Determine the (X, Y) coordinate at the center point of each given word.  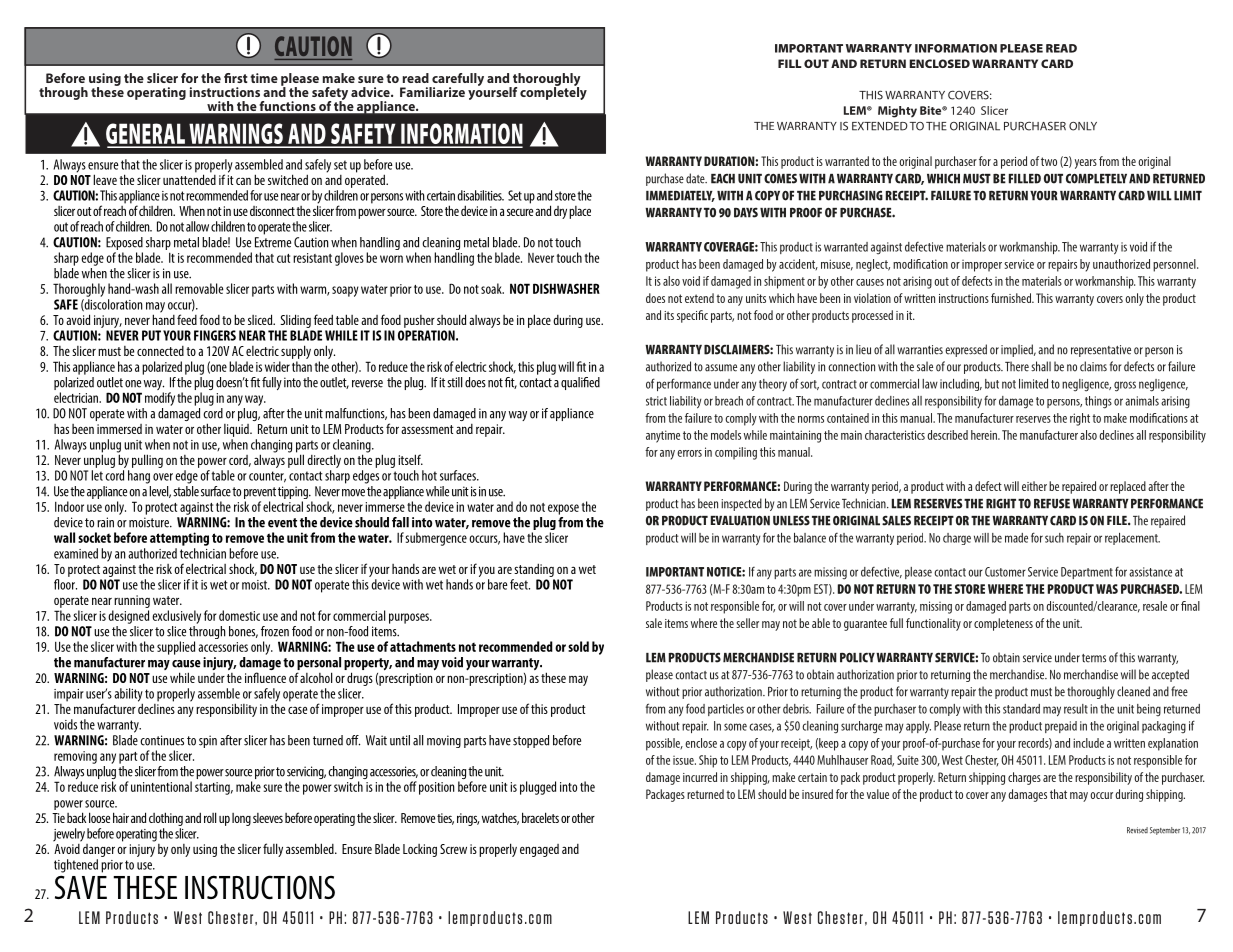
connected (160, 351)
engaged (539, 850)
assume (721, 368)
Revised (1137, 830)
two (1049, 161)
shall (1041, 366)
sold (578, 646)
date (696, 178)
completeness (1003, 624)
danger (99, 850)
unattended (189, 178)
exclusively (176, 617)
